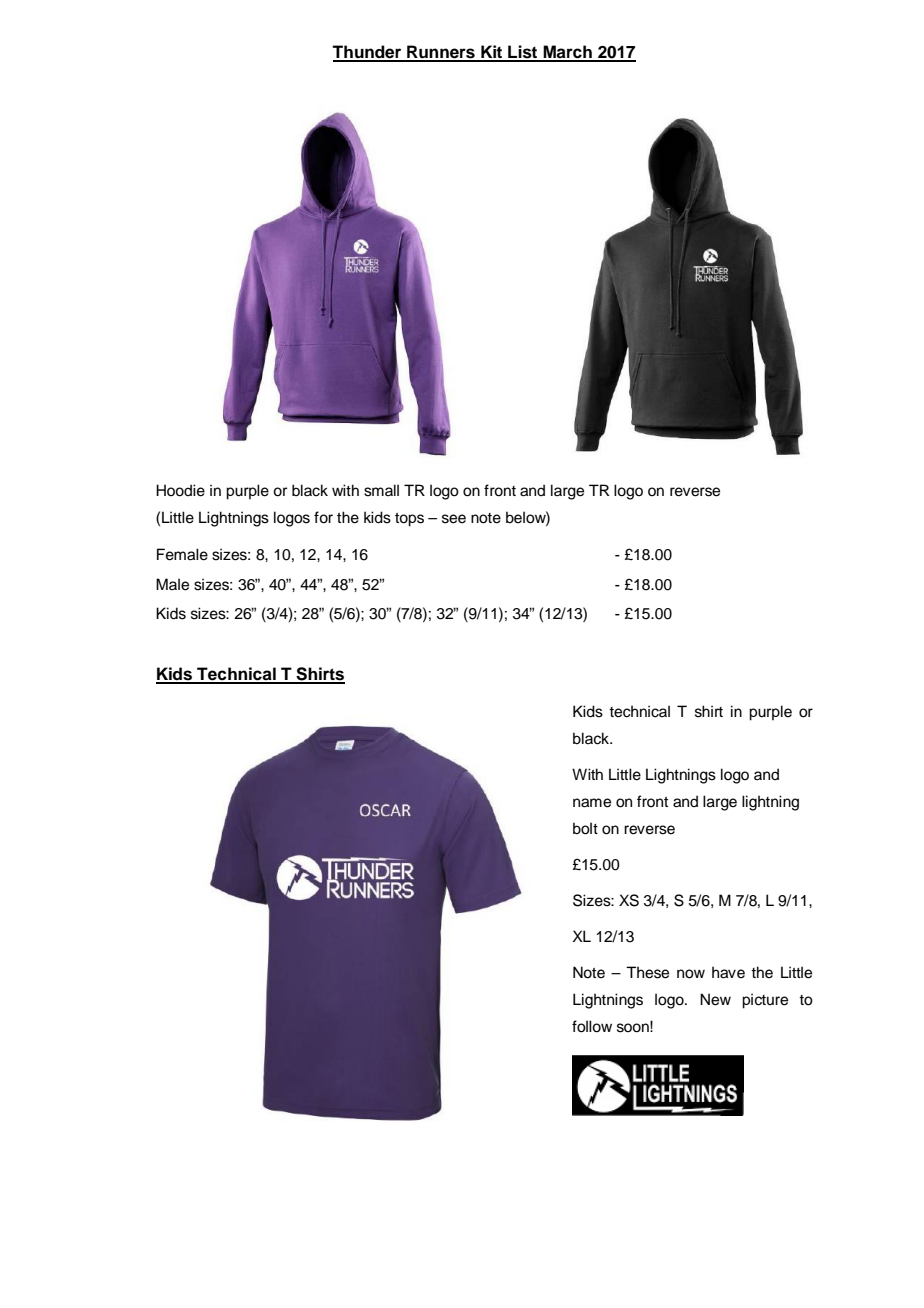  What do you see at coordinates (323, 517) in the screenshot?
I see `for` at bounding box center [323, 517].
